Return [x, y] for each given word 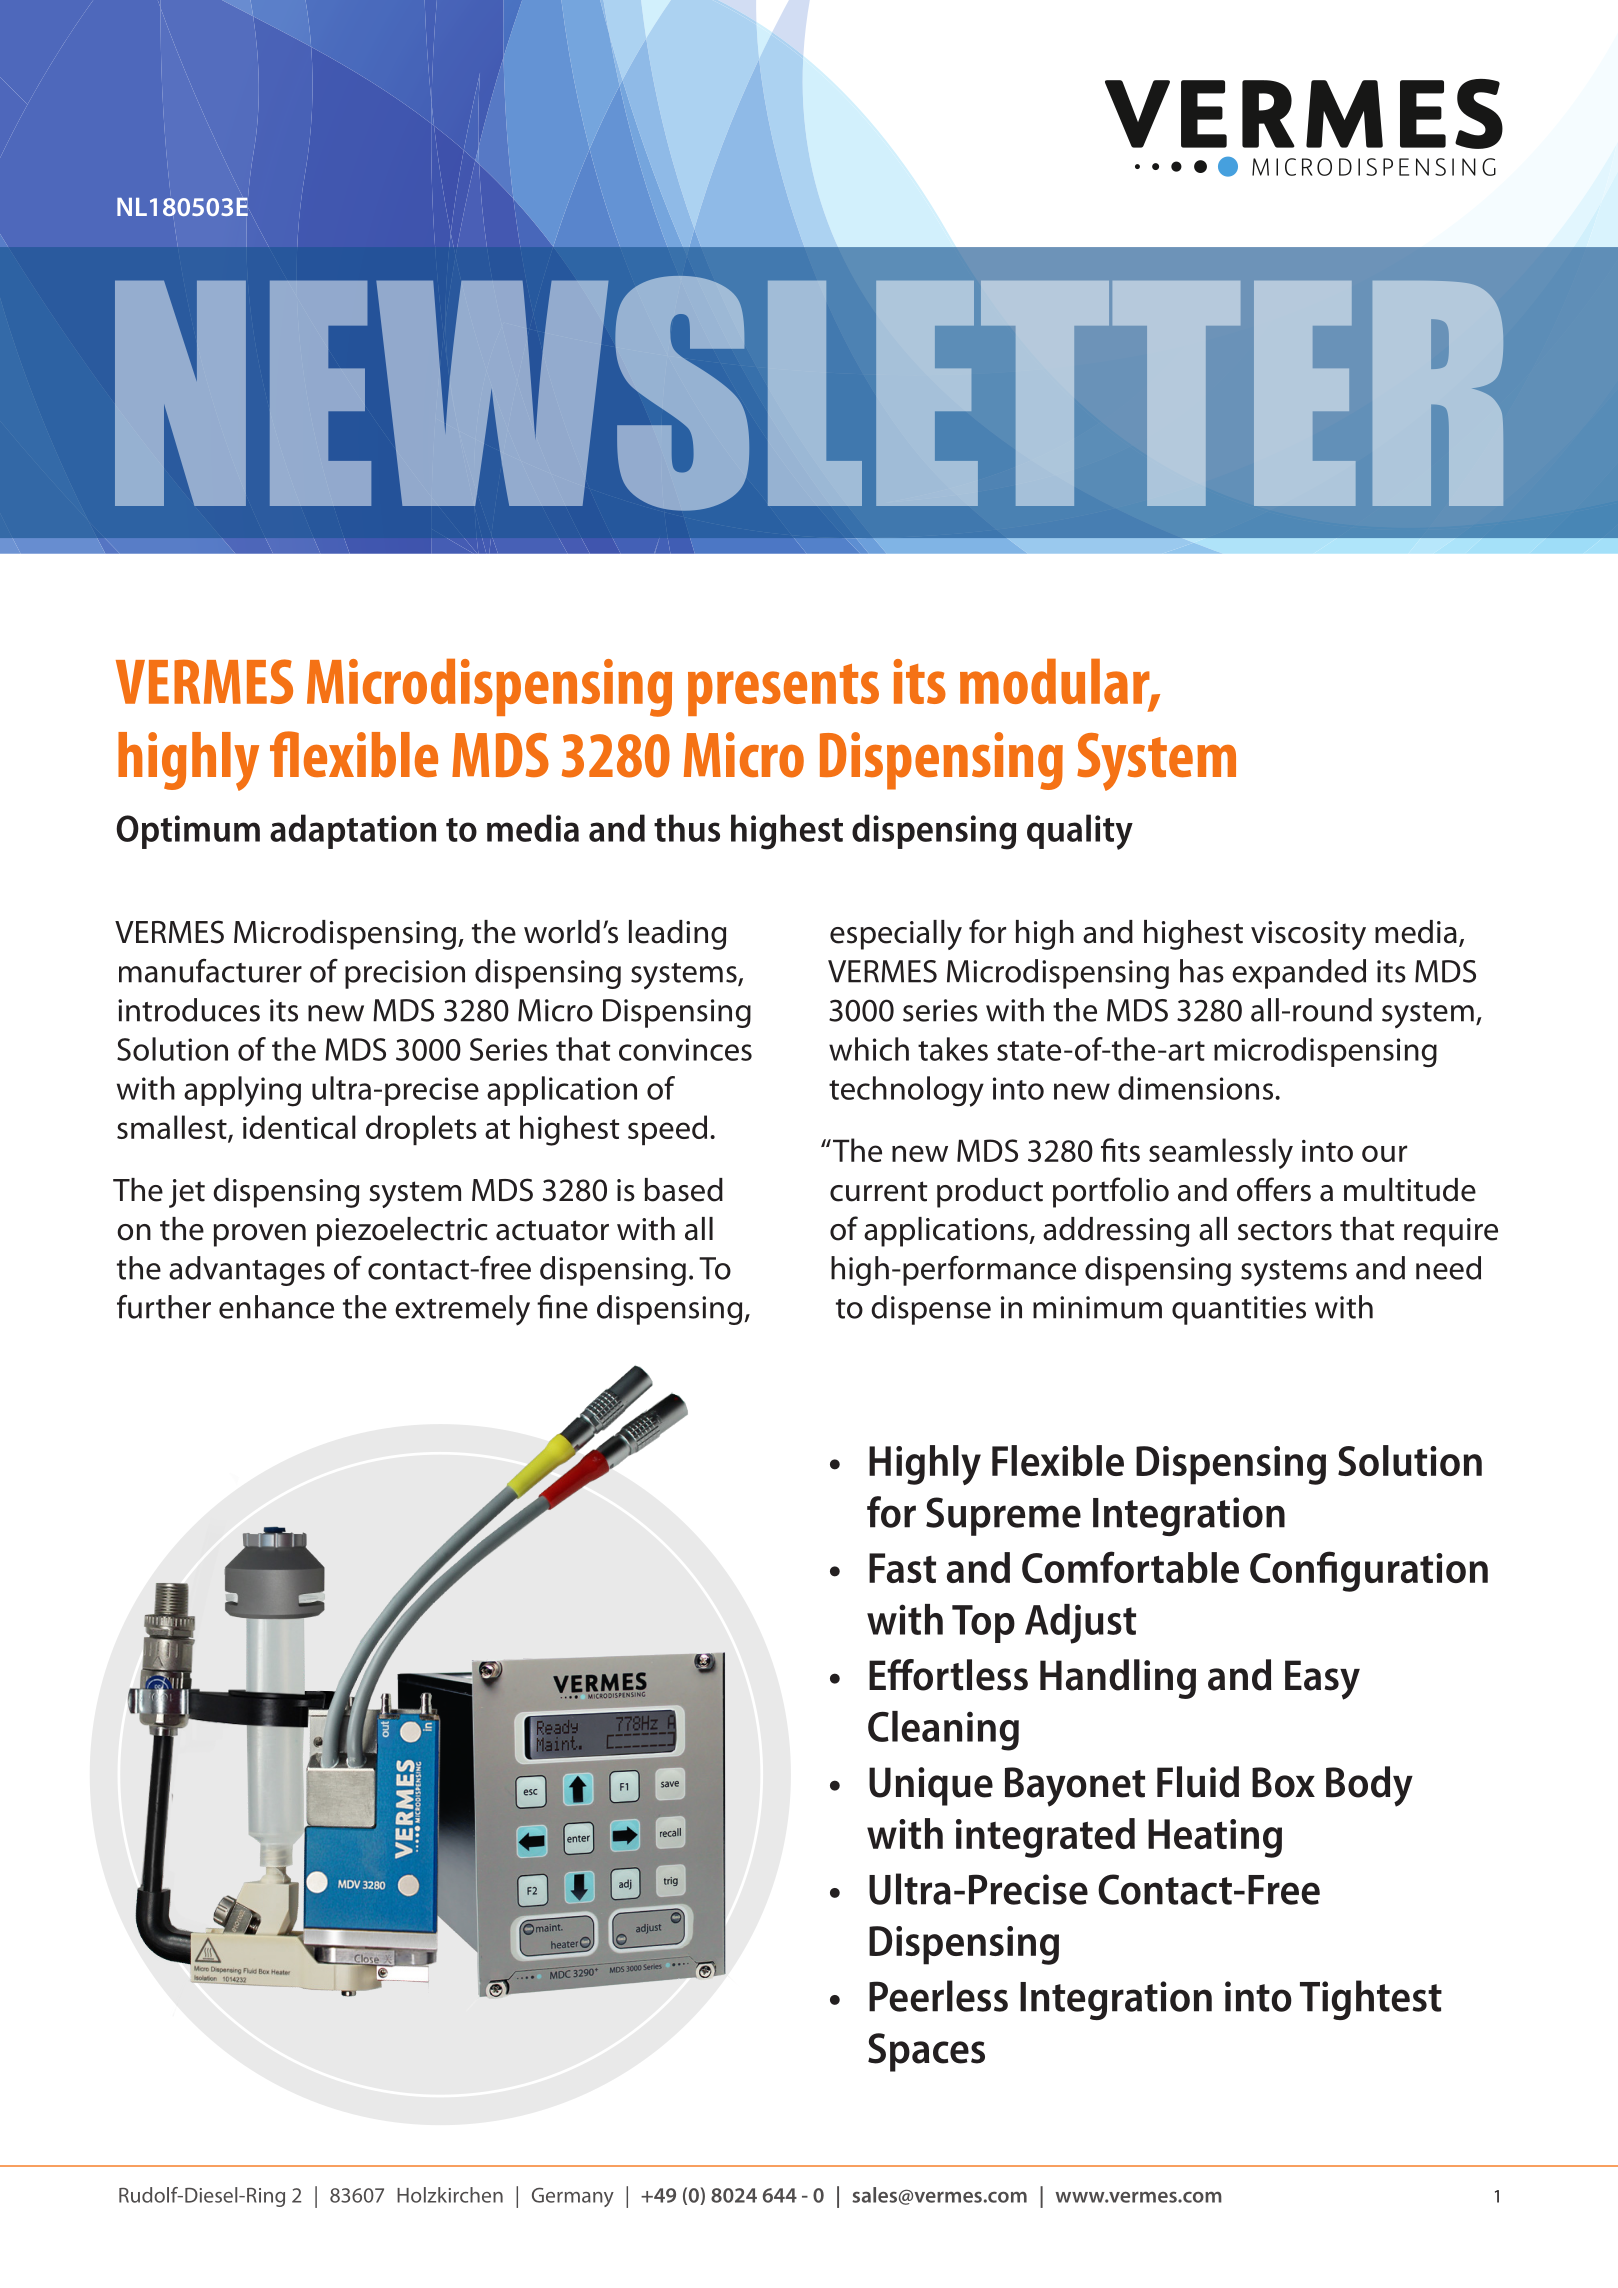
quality [1080, 832]
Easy [1322, 1680]
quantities [1239, 1310]
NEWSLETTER [809, 393]
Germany [573, 2197]
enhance [276, 1307]
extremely [462, 1310]
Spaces [926, 2052]
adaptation [353, 831]
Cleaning [943, 1731]
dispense [931, 1310]
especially [896, 935]
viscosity [1308, 935]
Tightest [1371, 2000]
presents [783, 690]
